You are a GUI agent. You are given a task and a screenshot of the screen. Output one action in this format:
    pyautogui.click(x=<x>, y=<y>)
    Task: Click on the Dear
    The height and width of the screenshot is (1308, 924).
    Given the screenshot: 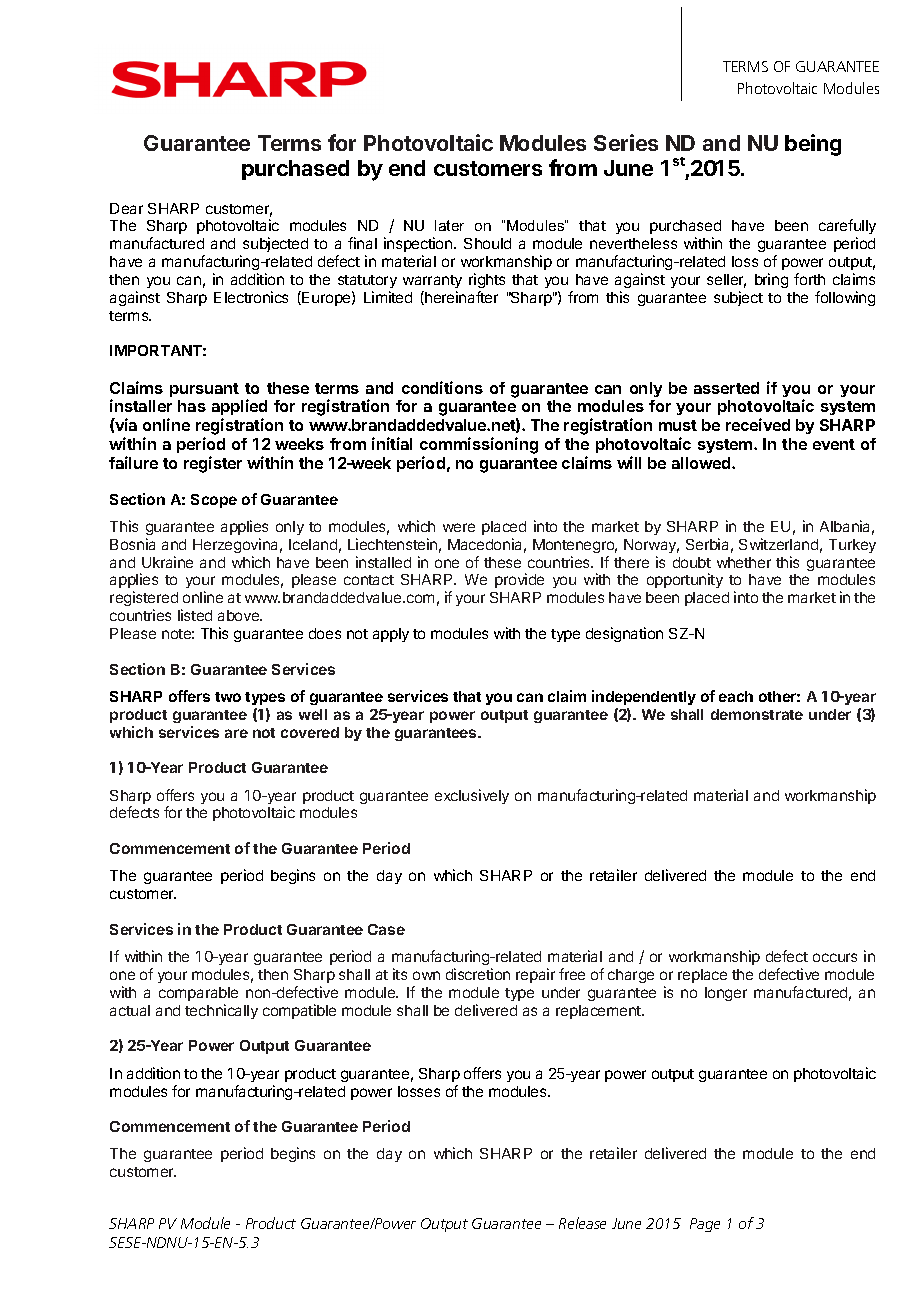 What is the action you would take?
    pyautogui.click(x=126, y=208)
